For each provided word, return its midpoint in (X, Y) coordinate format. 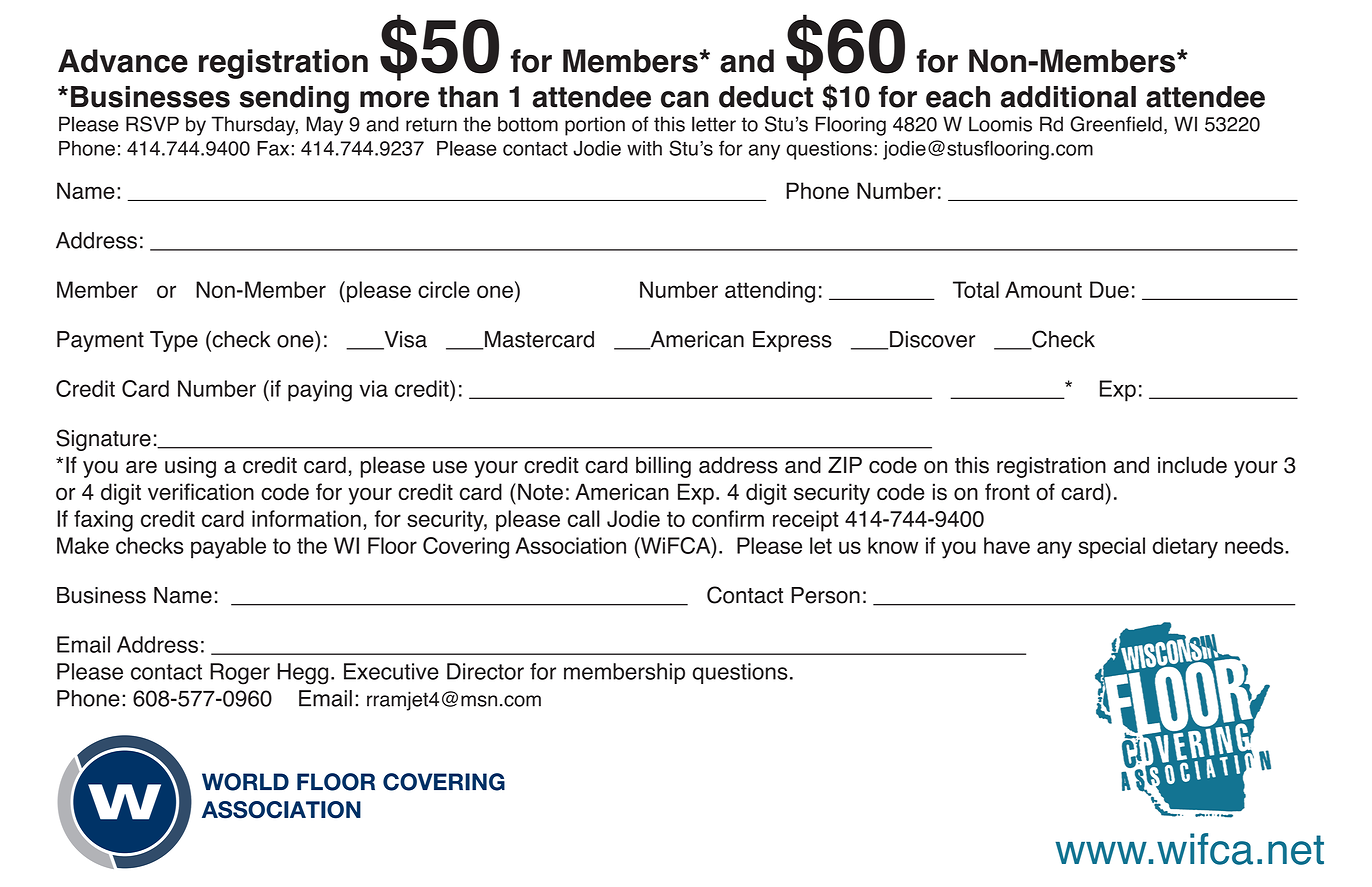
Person (825, 595)
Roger (240, 674)
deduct (766, 97)
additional (1068, 97)
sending (294, 100)
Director (485, 671)
